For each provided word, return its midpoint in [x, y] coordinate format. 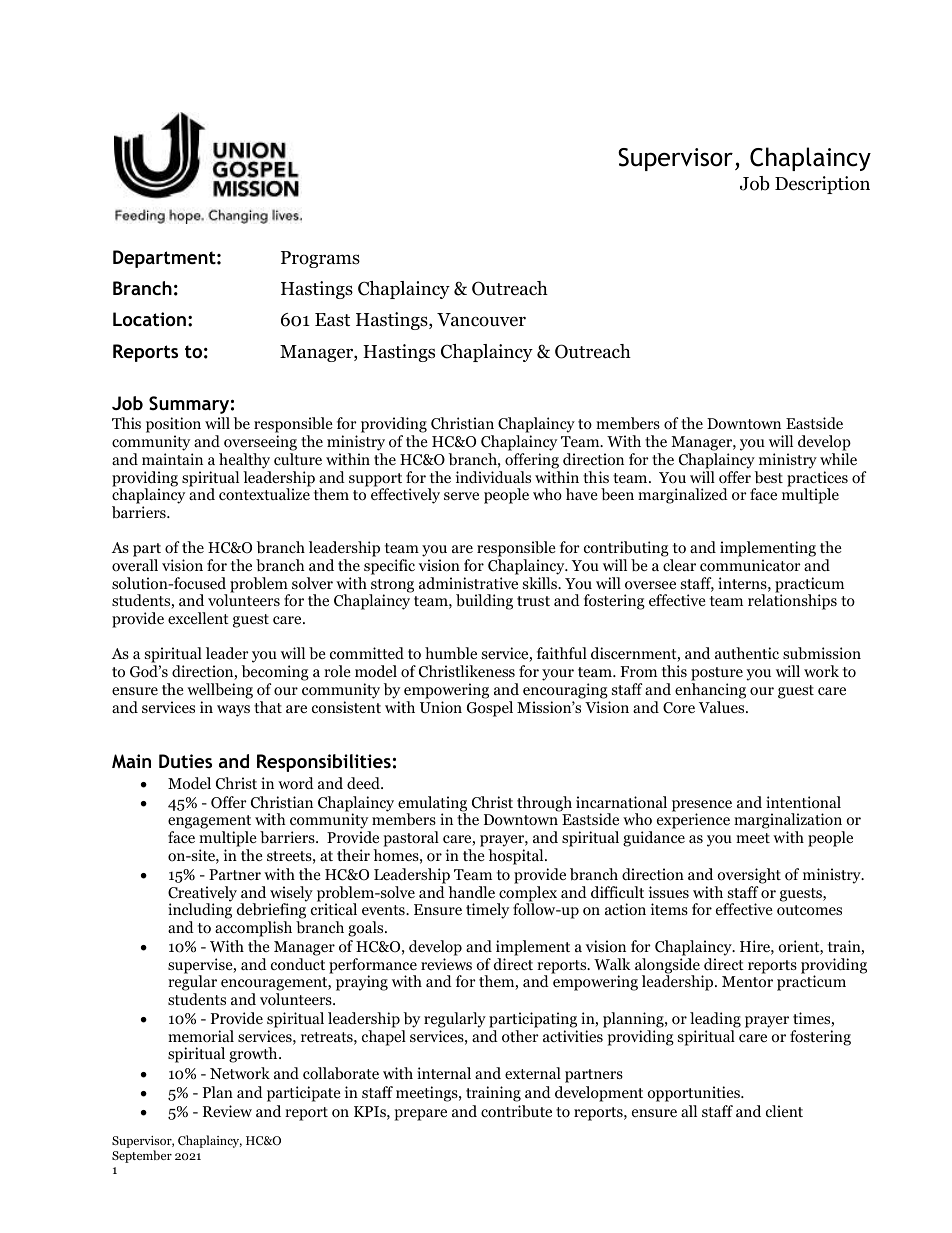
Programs [320, 259]
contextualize [264, 494]
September [142, 1156]
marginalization [789, 822]
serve [461, 496]
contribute [516, 1111]
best [768, 477]
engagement [209, 823]
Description [822, 185]
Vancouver [481, 320]
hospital [517, 857]
